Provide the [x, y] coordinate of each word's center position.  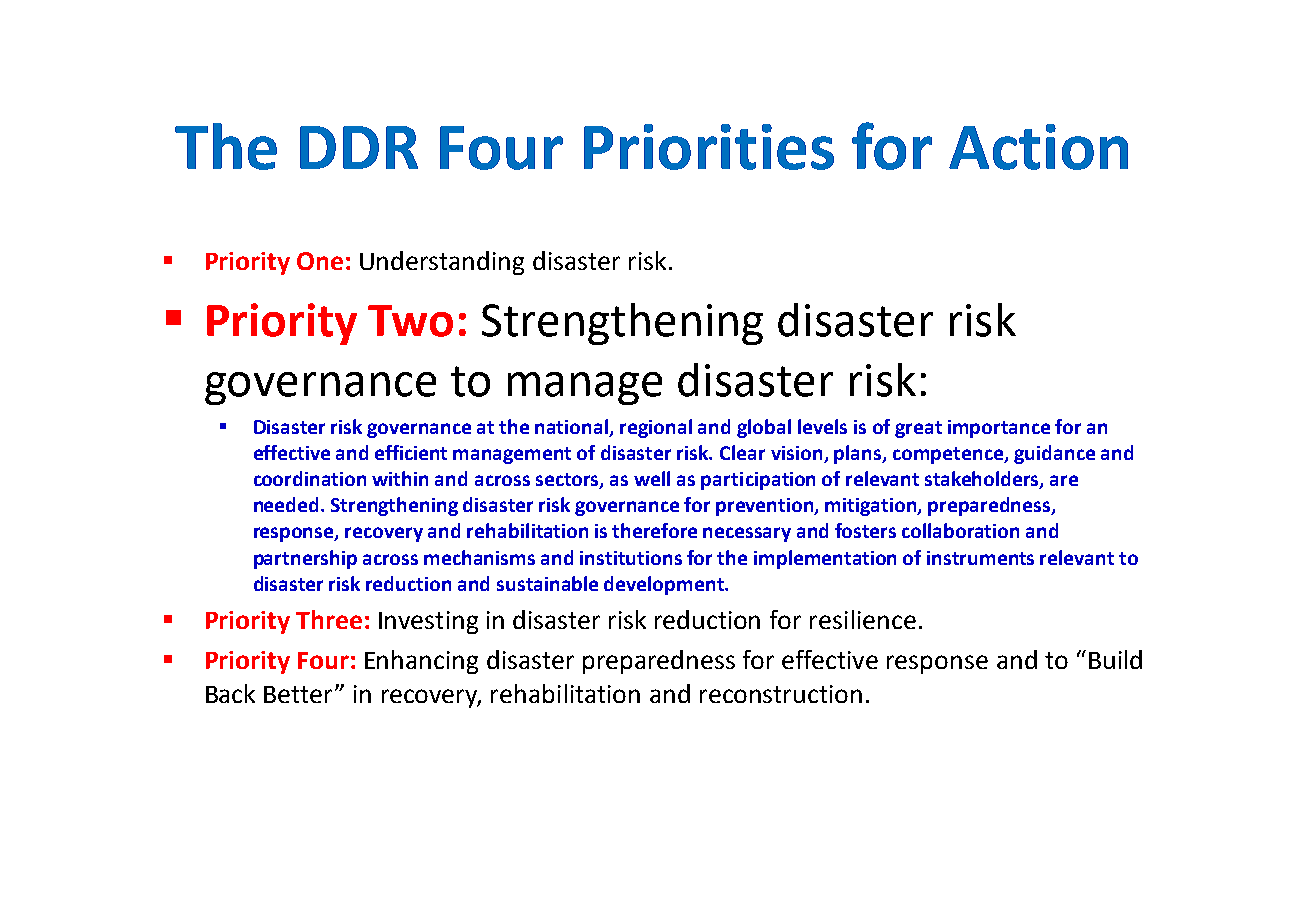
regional [656, 428]
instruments [980, 558]
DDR [359, 147]
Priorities [709, 147]
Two [410, 321]
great [918, 429]
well [652, 478]
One [320, 261]
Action [1038, 147]
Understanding [442, 263]
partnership [305, 559]
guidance [1054, 454]
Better [300, 694]
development [665, 585]
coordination [310, 478]
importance [999, 429]
